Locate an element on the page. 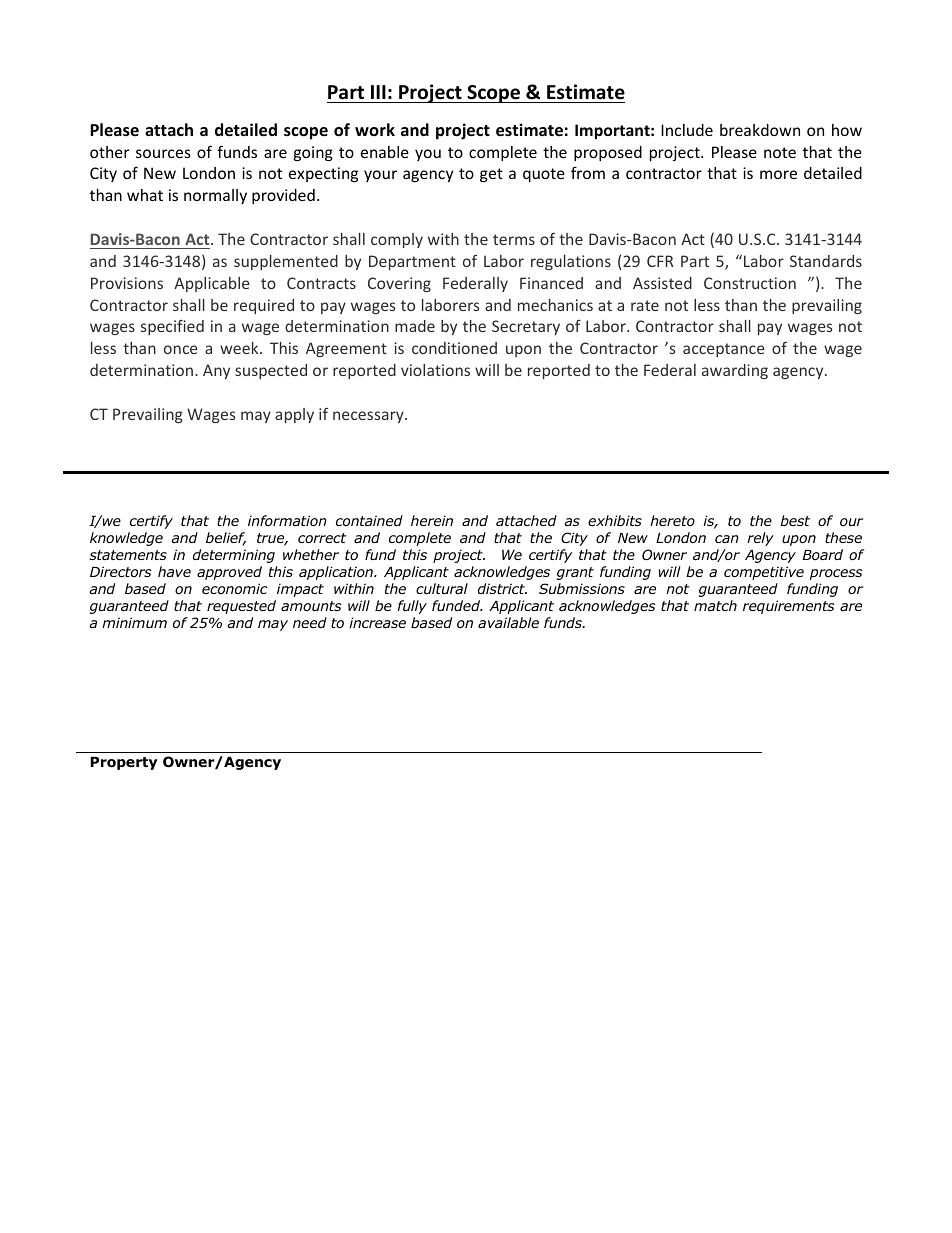 The image size is (952, 1233). III is located at coordinates (378, 92).
